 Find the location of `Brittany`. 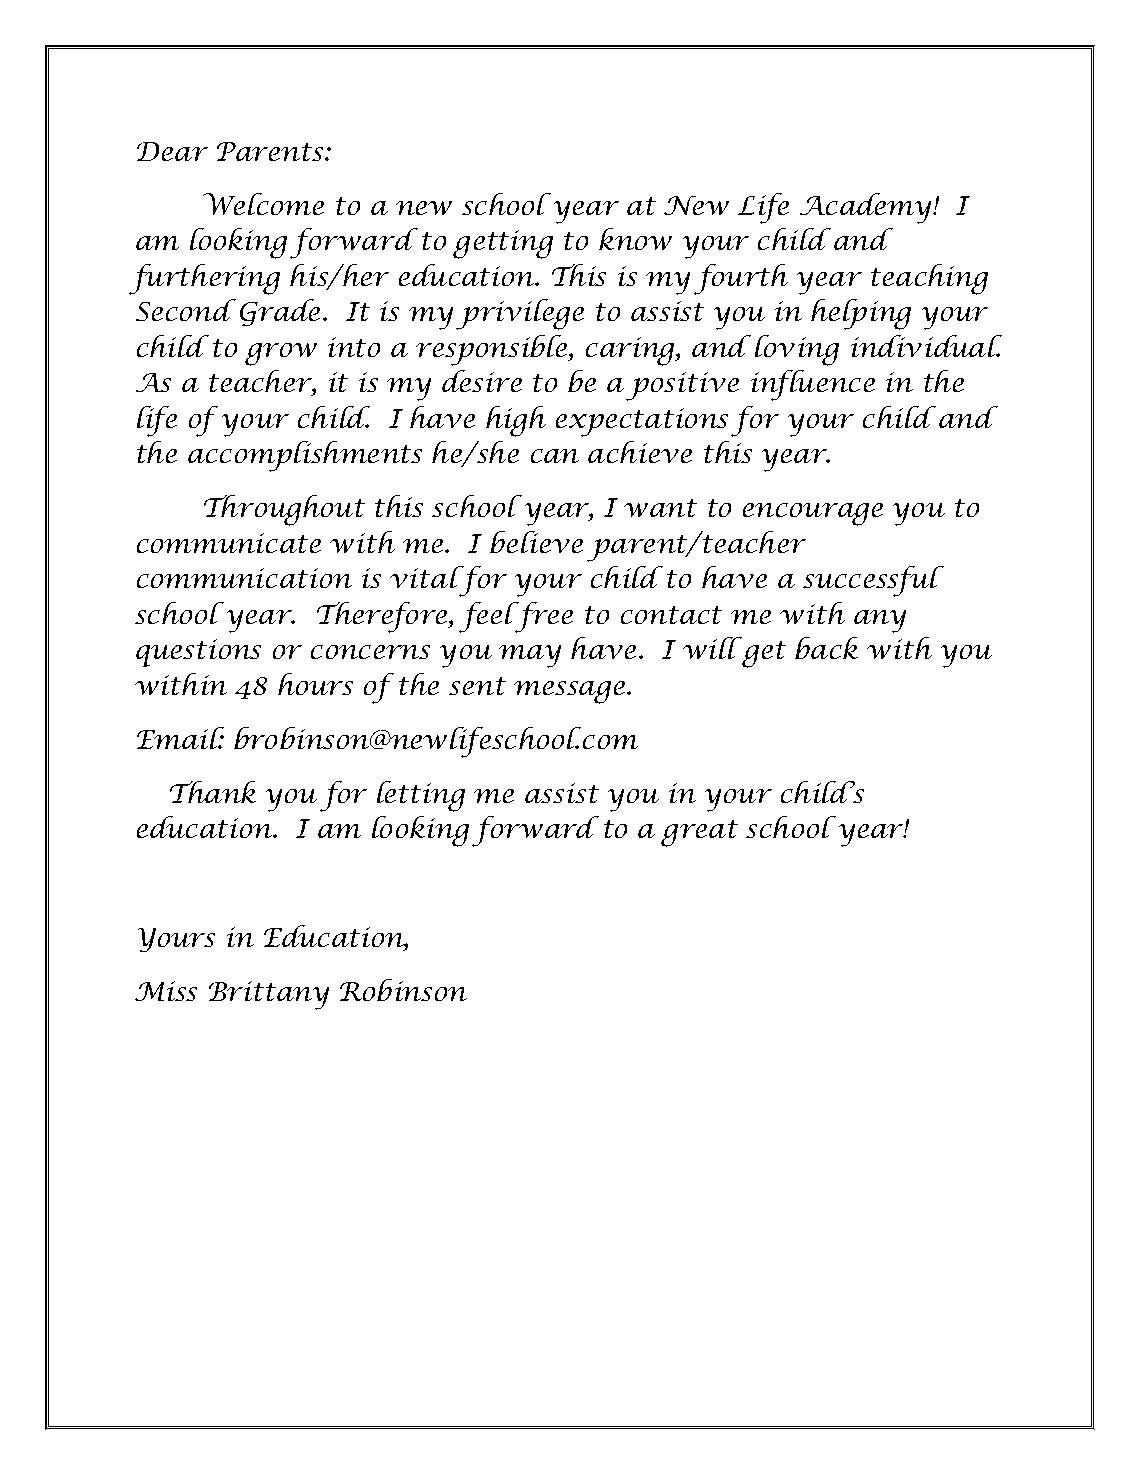

Brittany is located at coordinates (269, 995).
